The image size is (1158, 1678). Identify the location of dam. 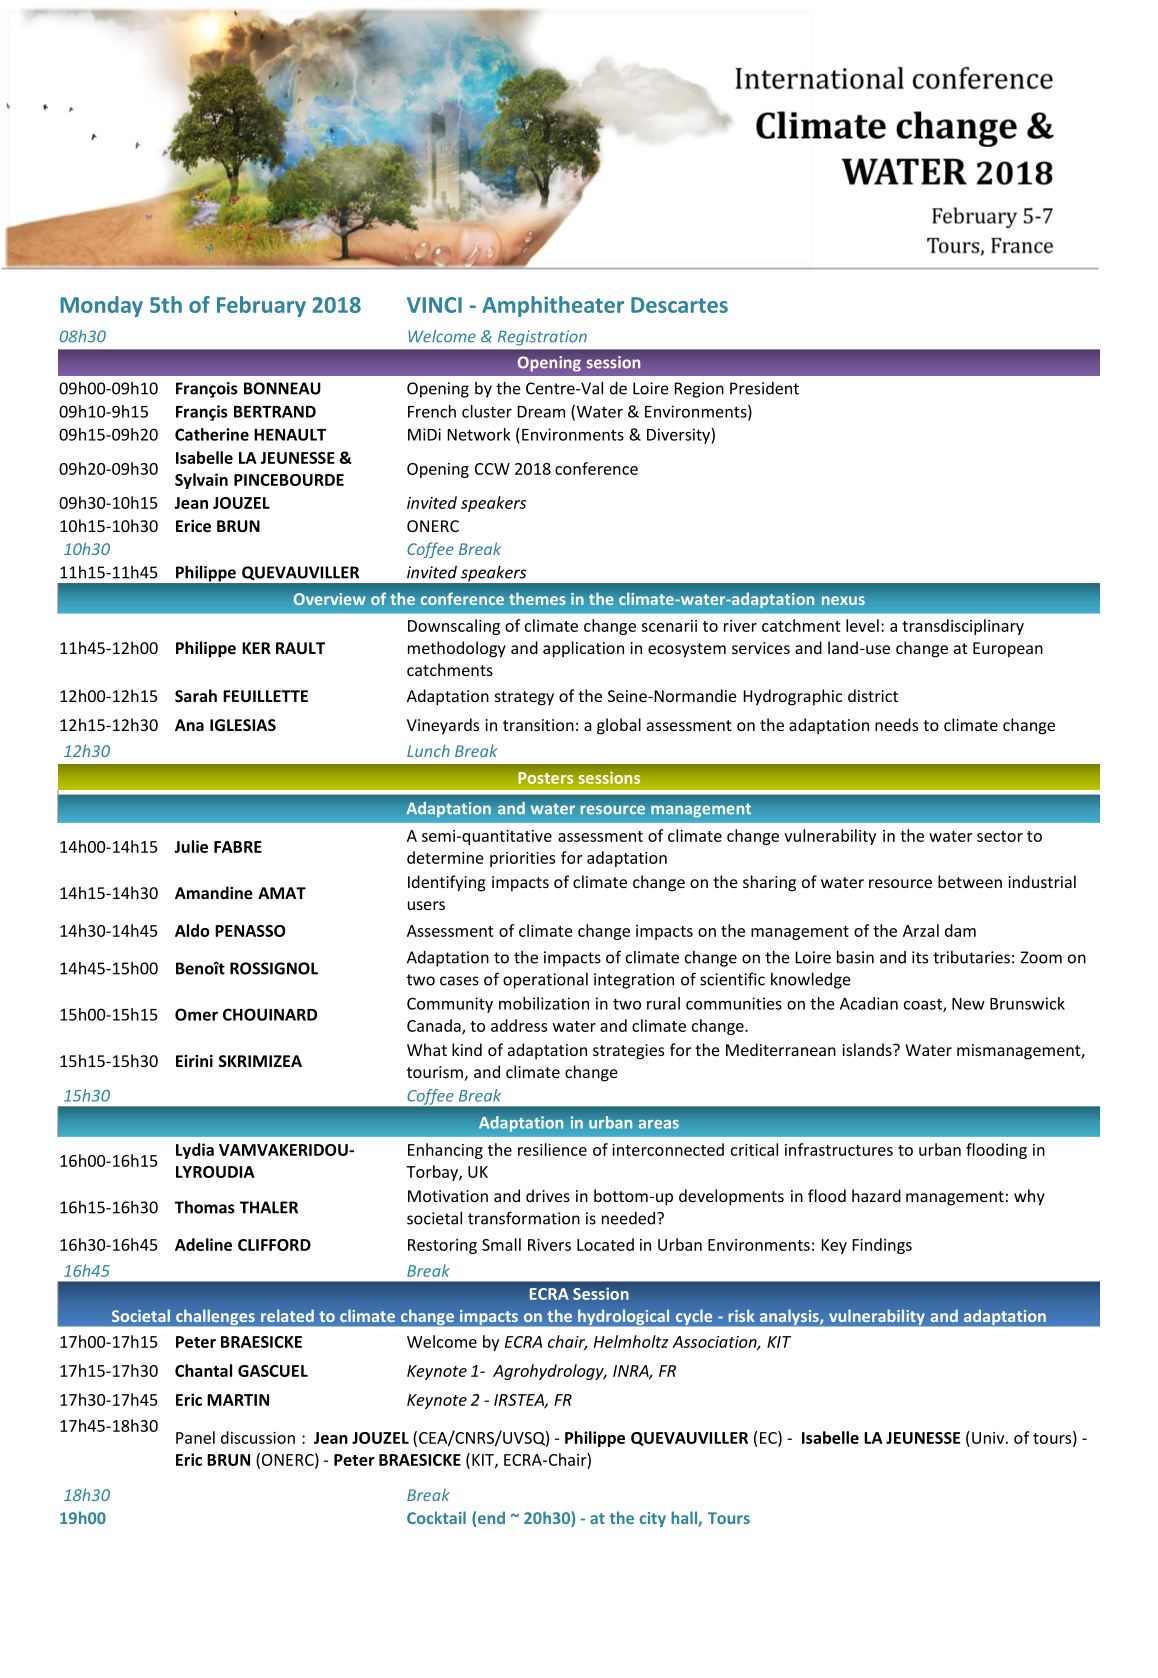
(960, 930).
